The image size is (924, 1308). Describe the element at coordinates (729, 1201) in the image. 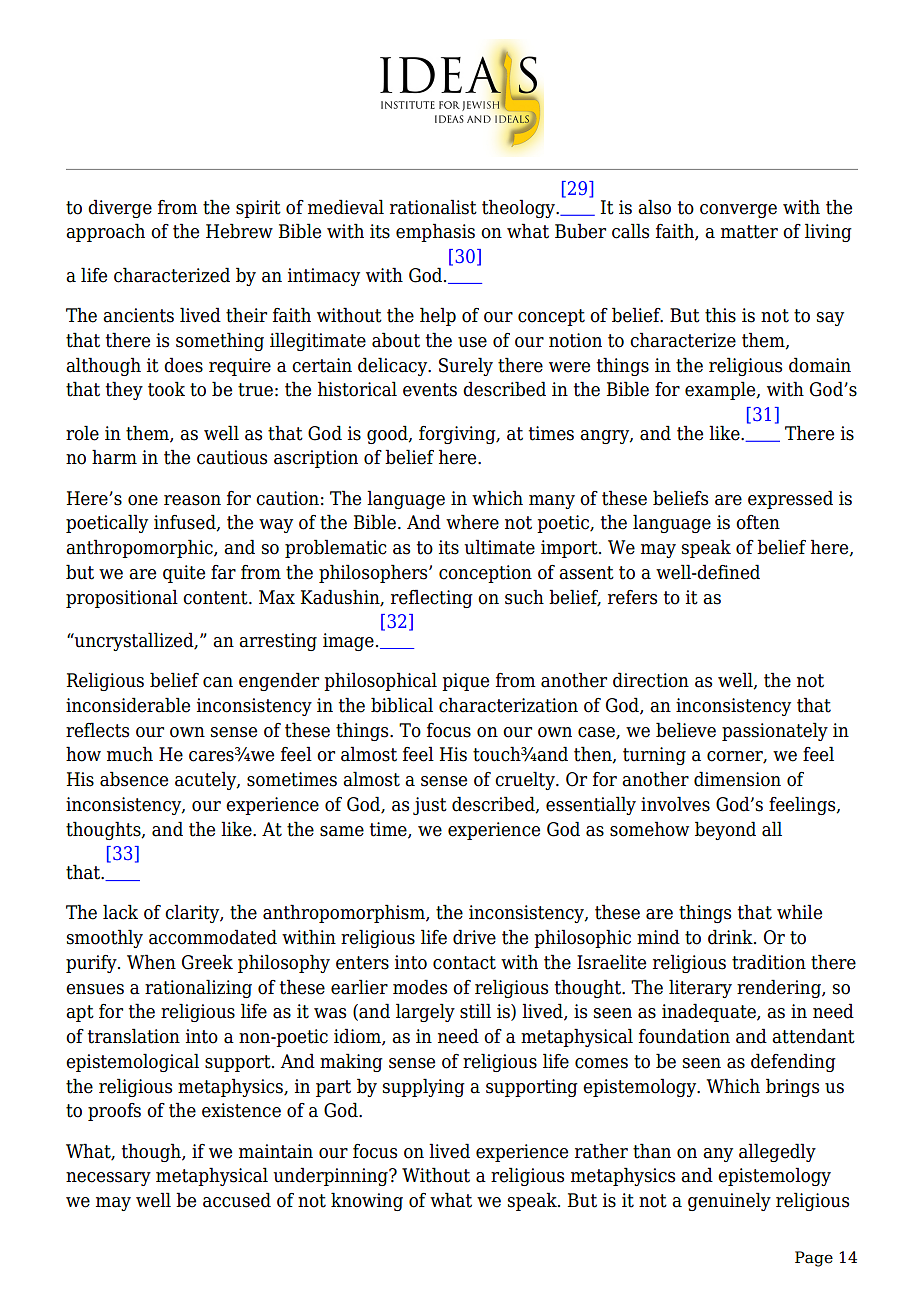

I see `genuinely` at that location.
